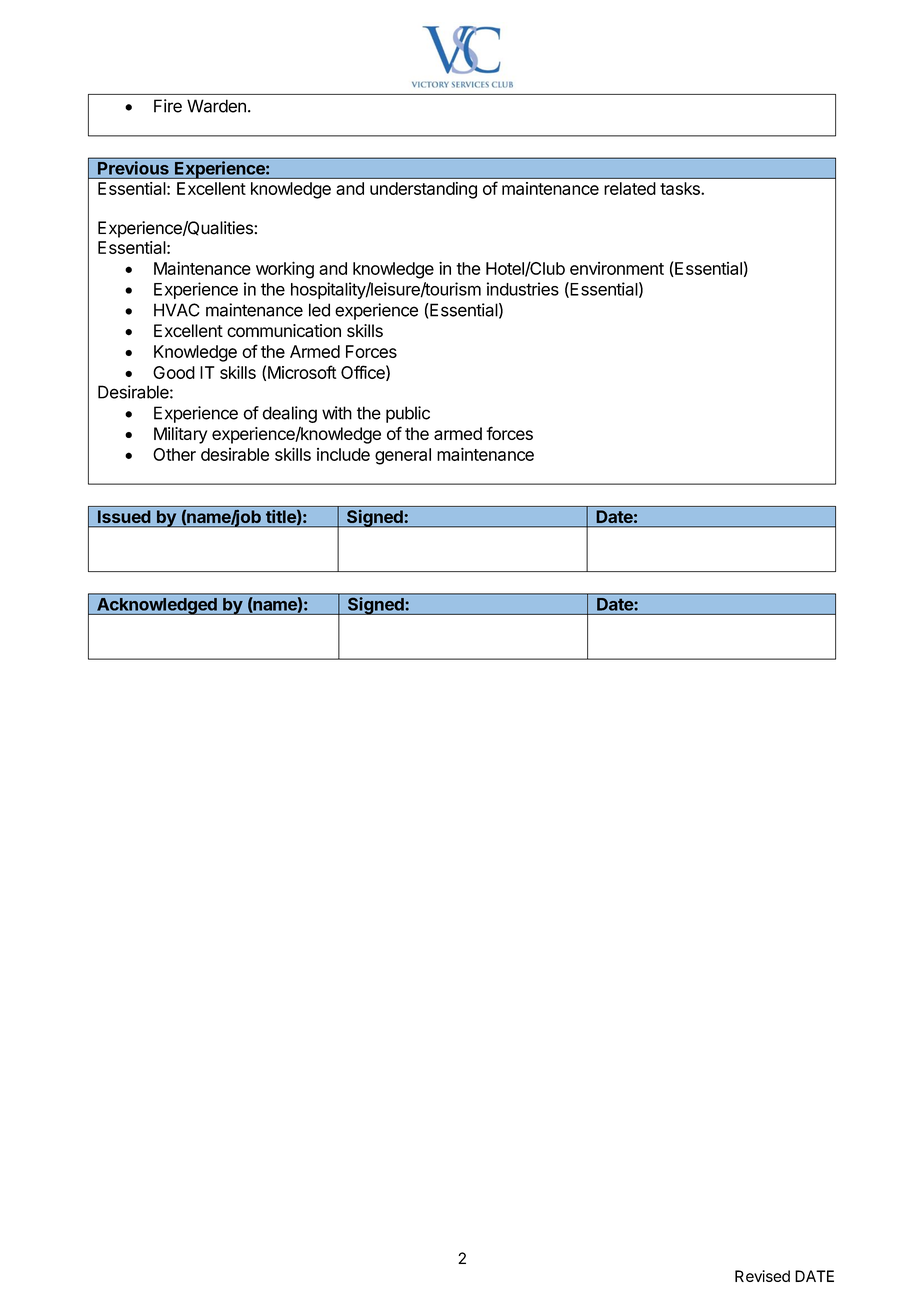  Describe the element at coordinates (284, 331) in the image. I see `communication` at that location.
